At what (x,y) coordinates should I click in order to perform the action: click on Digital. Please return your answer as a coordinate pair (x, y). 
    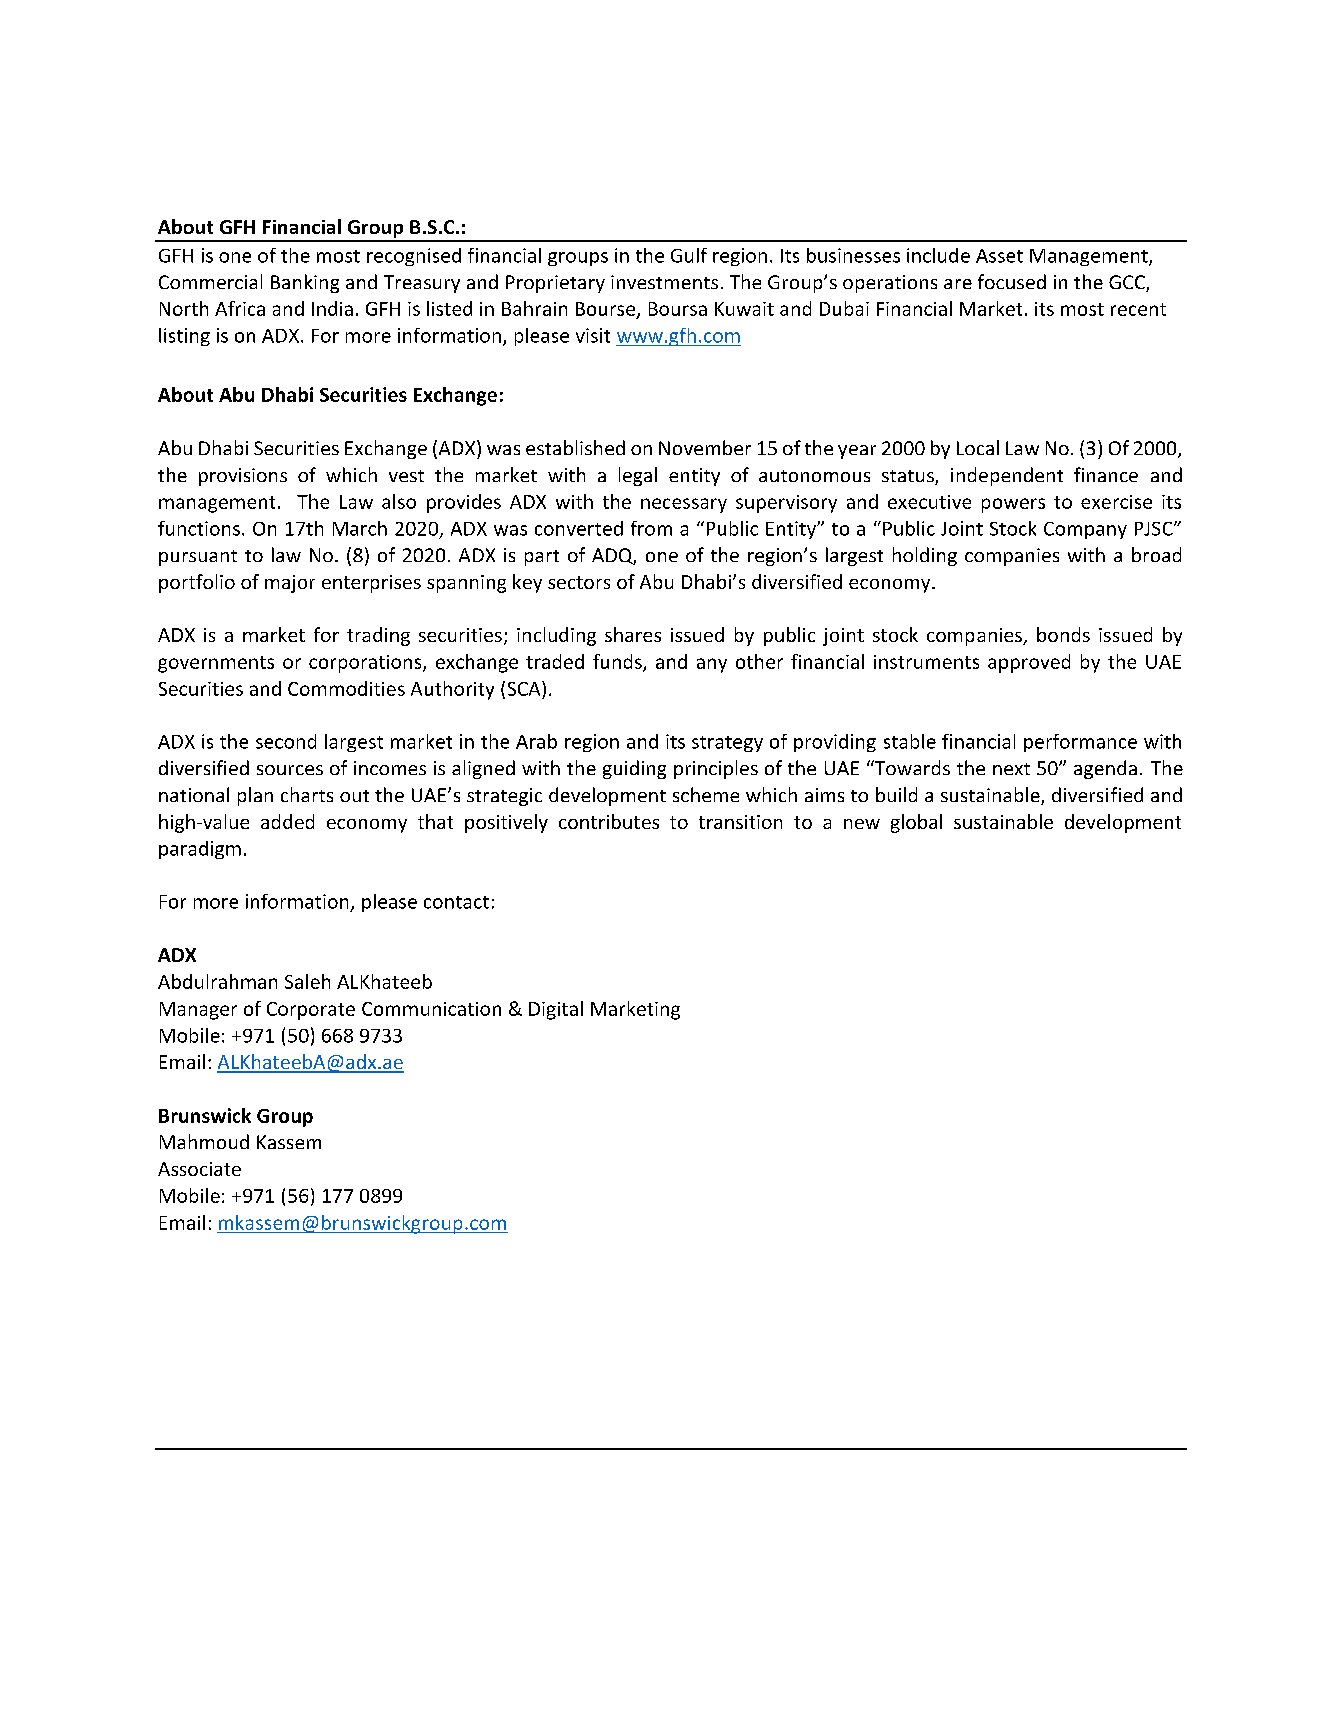
    Looking at the image, I should click on (556, 1010).
